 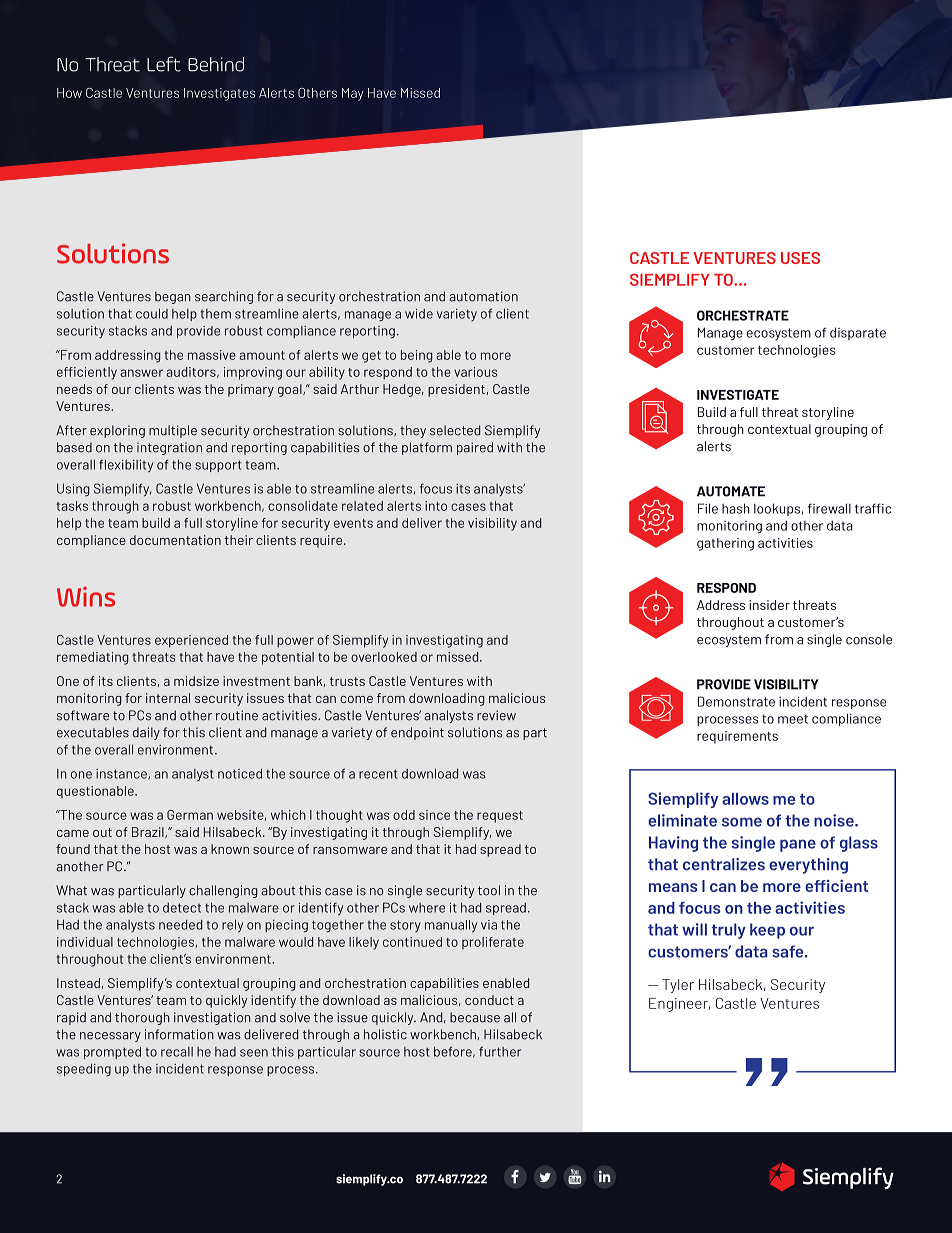 I want to click on USES, so click(x=800, y=258).
